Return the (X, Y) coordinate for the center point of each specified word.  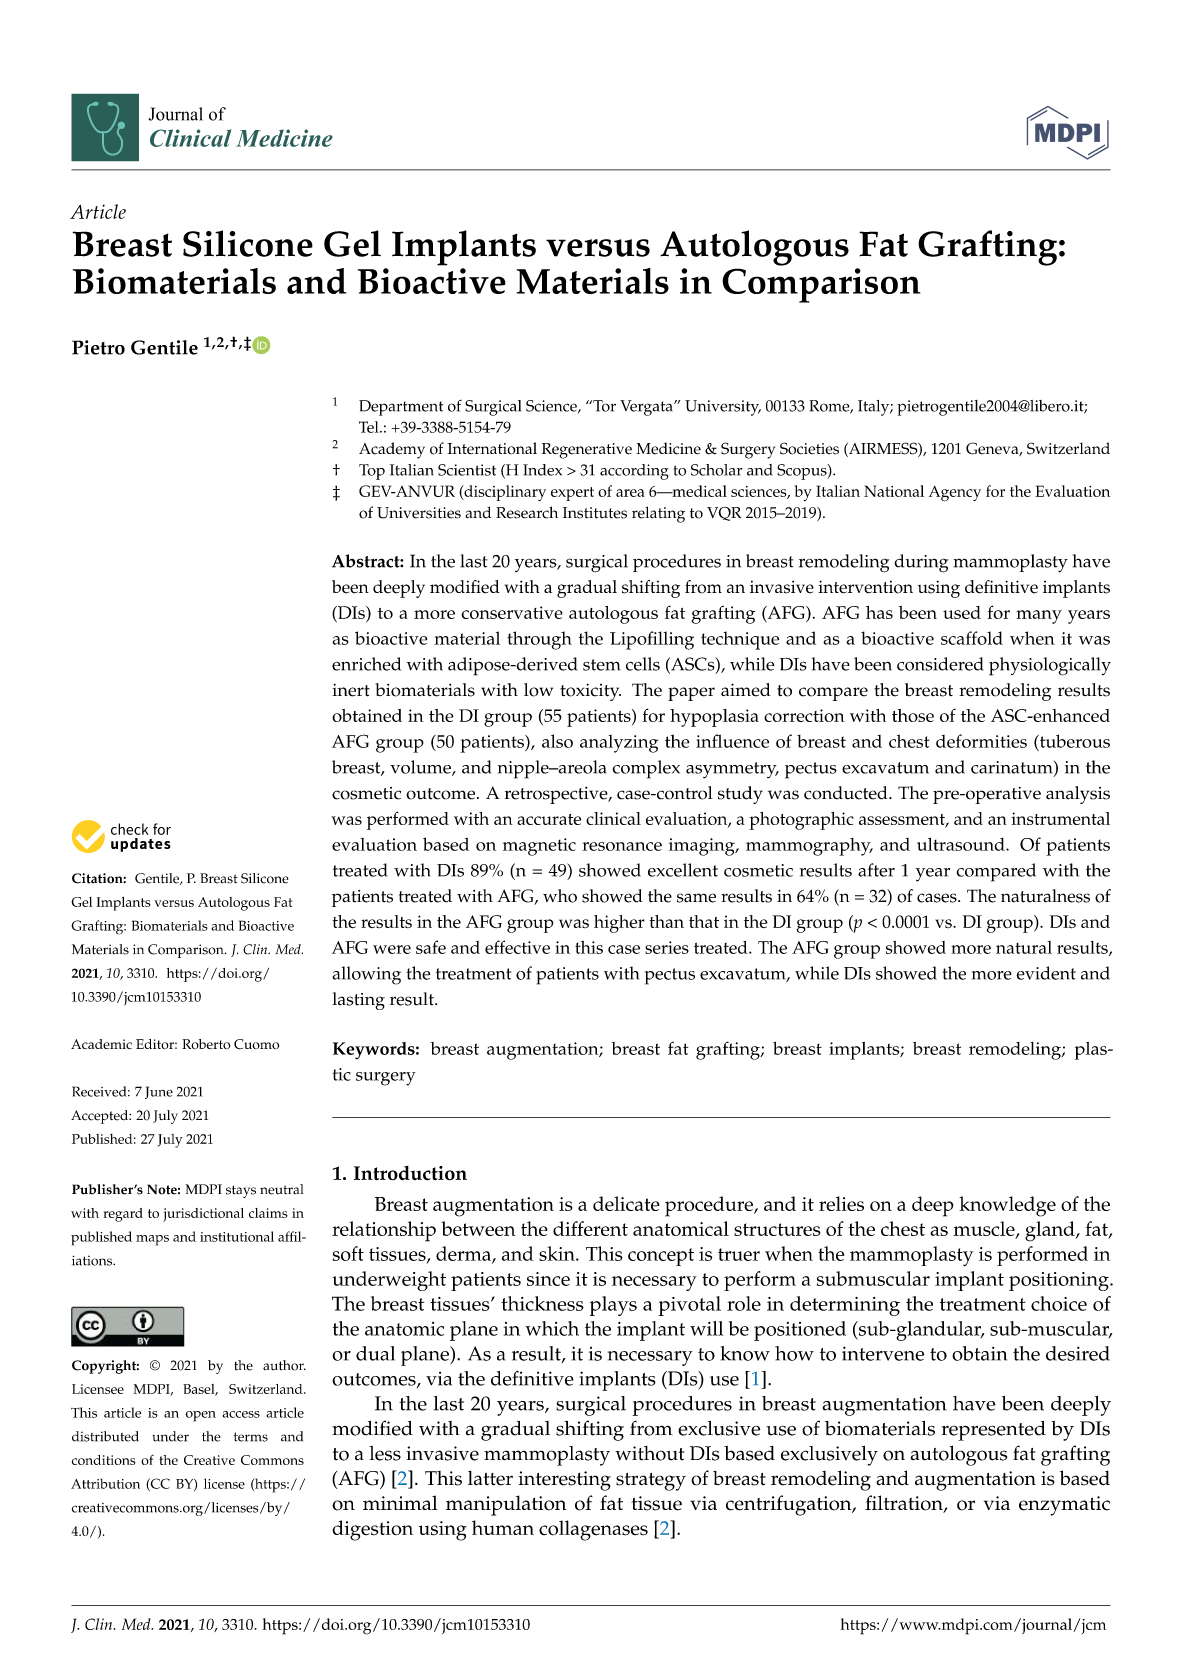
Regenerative (586, 451)
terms (251, 1437)
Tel (370, 427)
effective (517, 947)
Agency (955, 493)
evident (1046, 973)
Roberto (206, 1044)
